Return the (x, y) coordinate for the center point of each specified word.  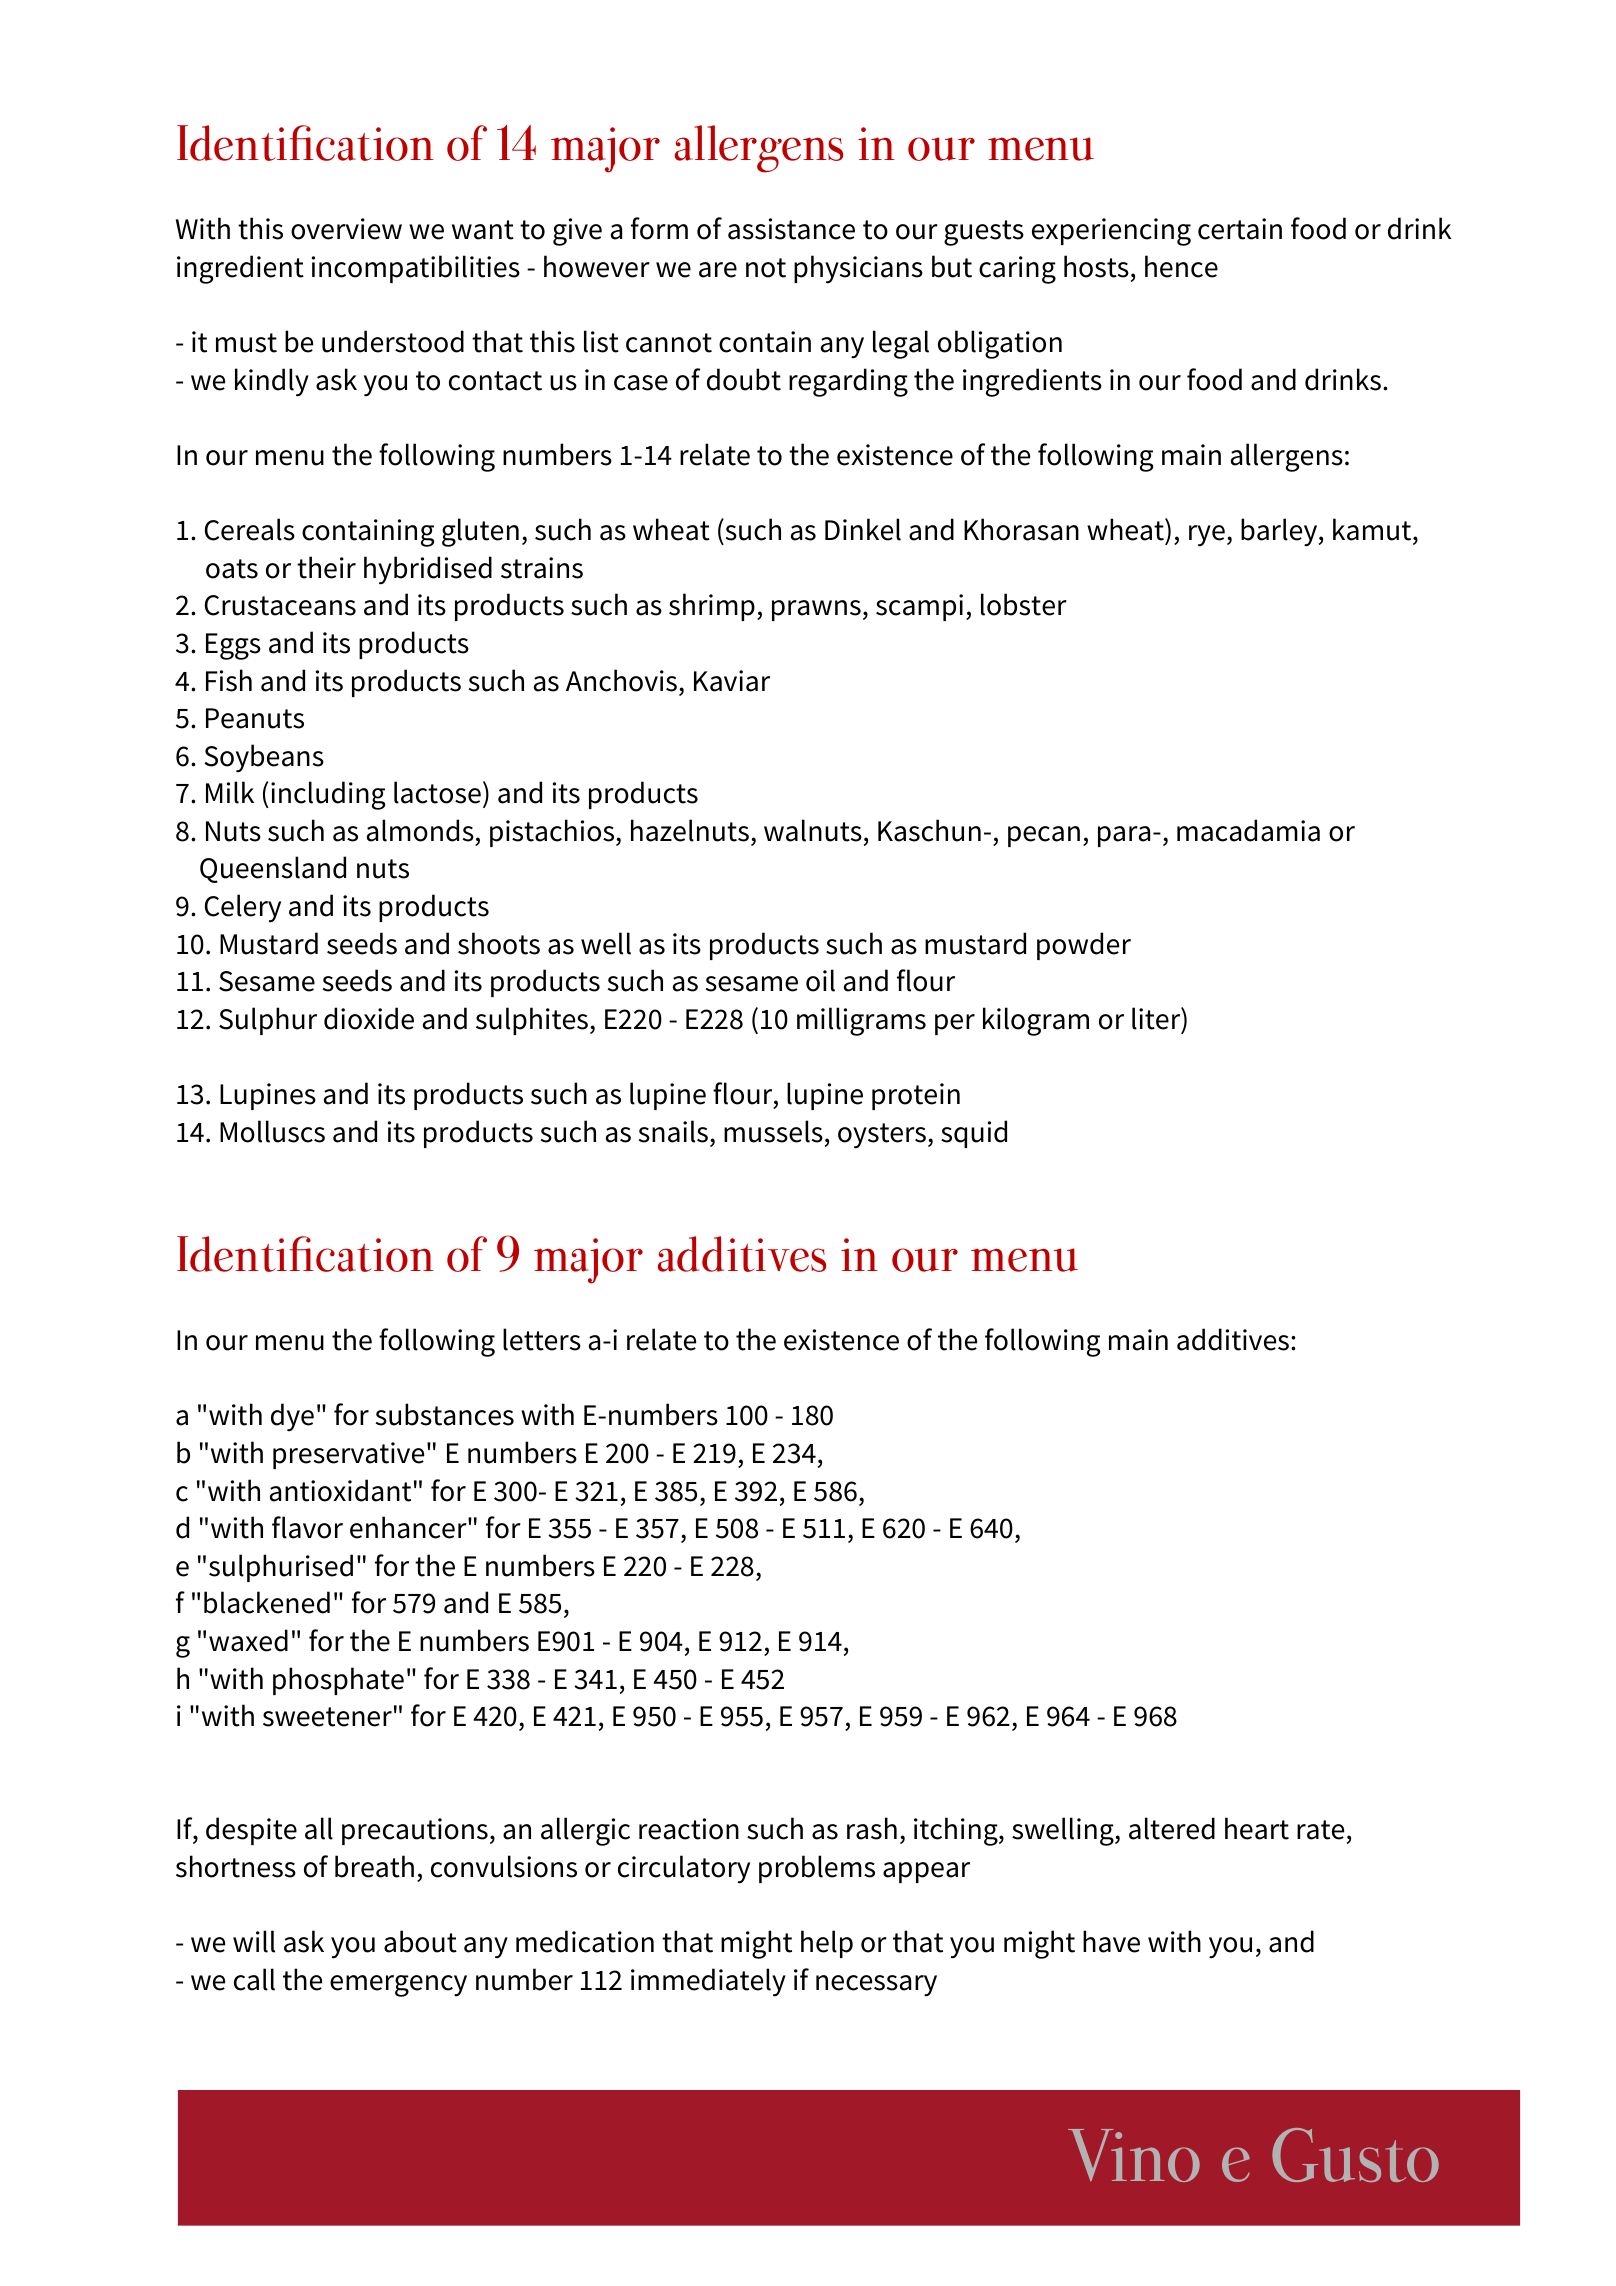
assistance (791, 229)
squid (974, 1134)
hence (1181, 266)
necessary (876, 1986)
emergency (398, 1986)
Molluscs (272, 1131)
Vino (1134, 2155)
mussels (773, 1131)
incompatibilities (416, 269)
